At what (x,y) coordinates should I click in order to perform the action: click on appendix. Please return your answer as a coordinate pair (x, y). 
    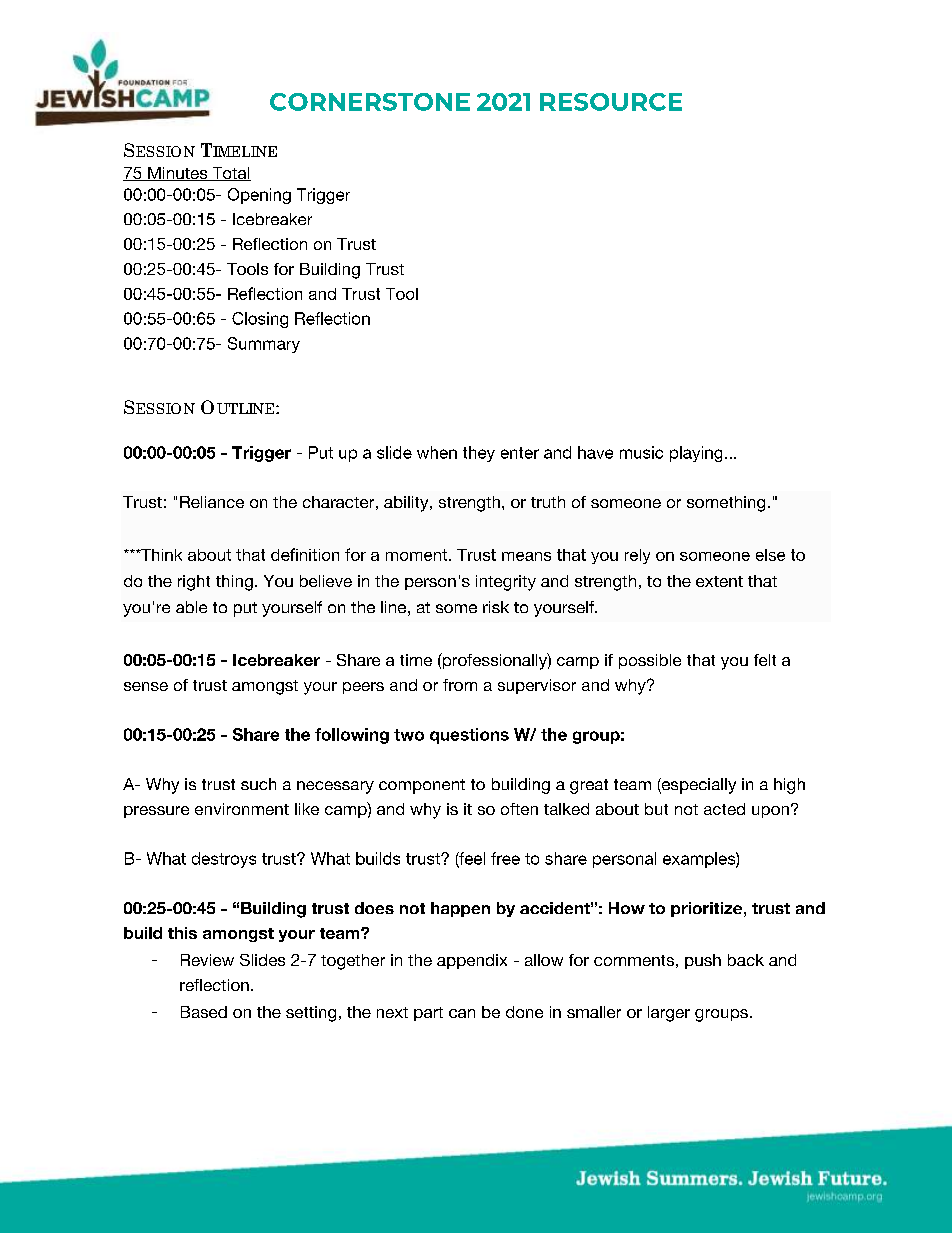
    Looking at the image, I should click on (472, 961).
